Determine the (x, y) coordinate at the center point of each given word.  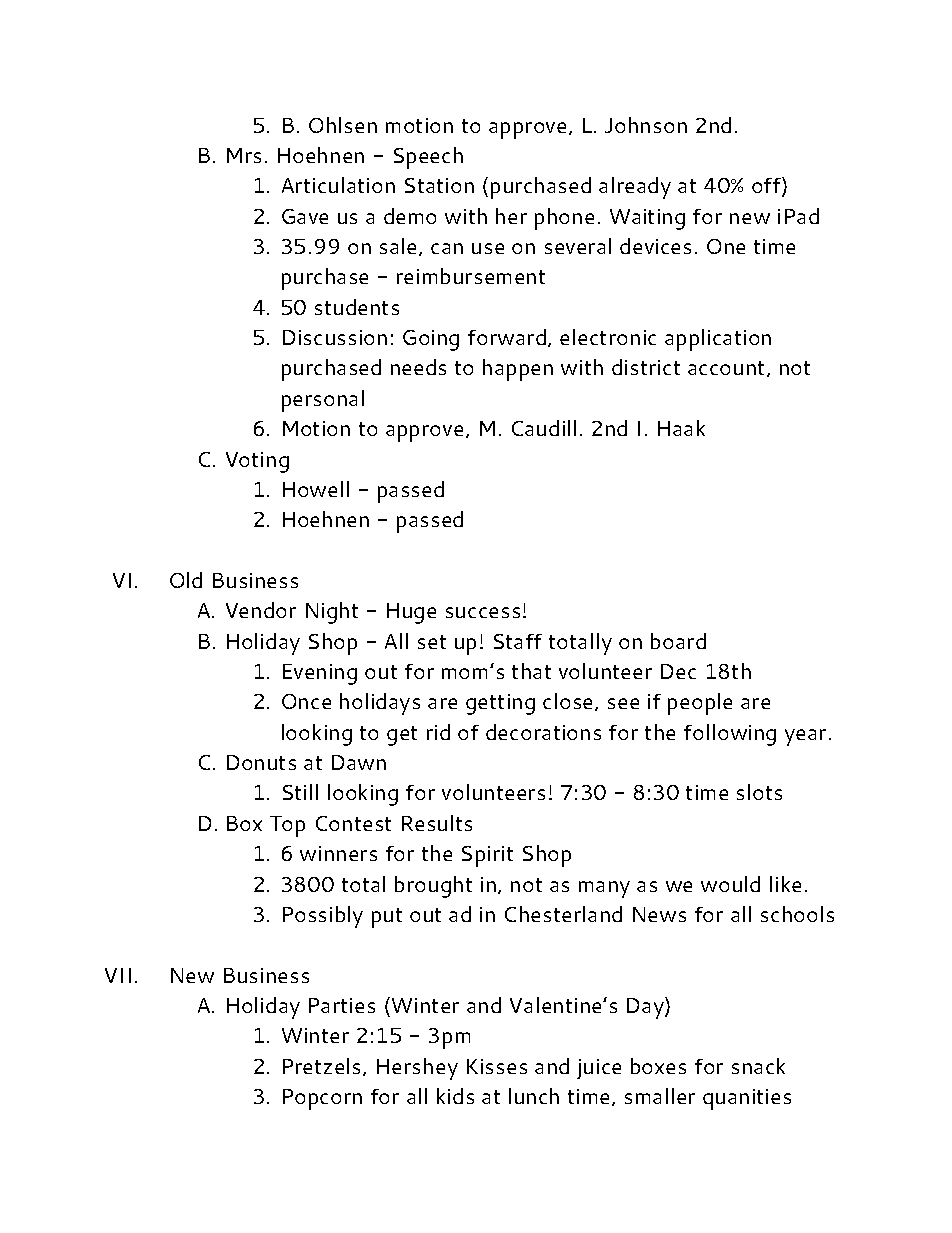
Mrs (244, 155)
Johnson (646, 125)
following (730, 735)
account (728, 369)
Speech (428, 158)
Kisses (497, 1066)
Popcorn (322, 1099)
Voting (257, 462)
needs (418, 367)
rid (438, 732)
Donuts (261, 762)
